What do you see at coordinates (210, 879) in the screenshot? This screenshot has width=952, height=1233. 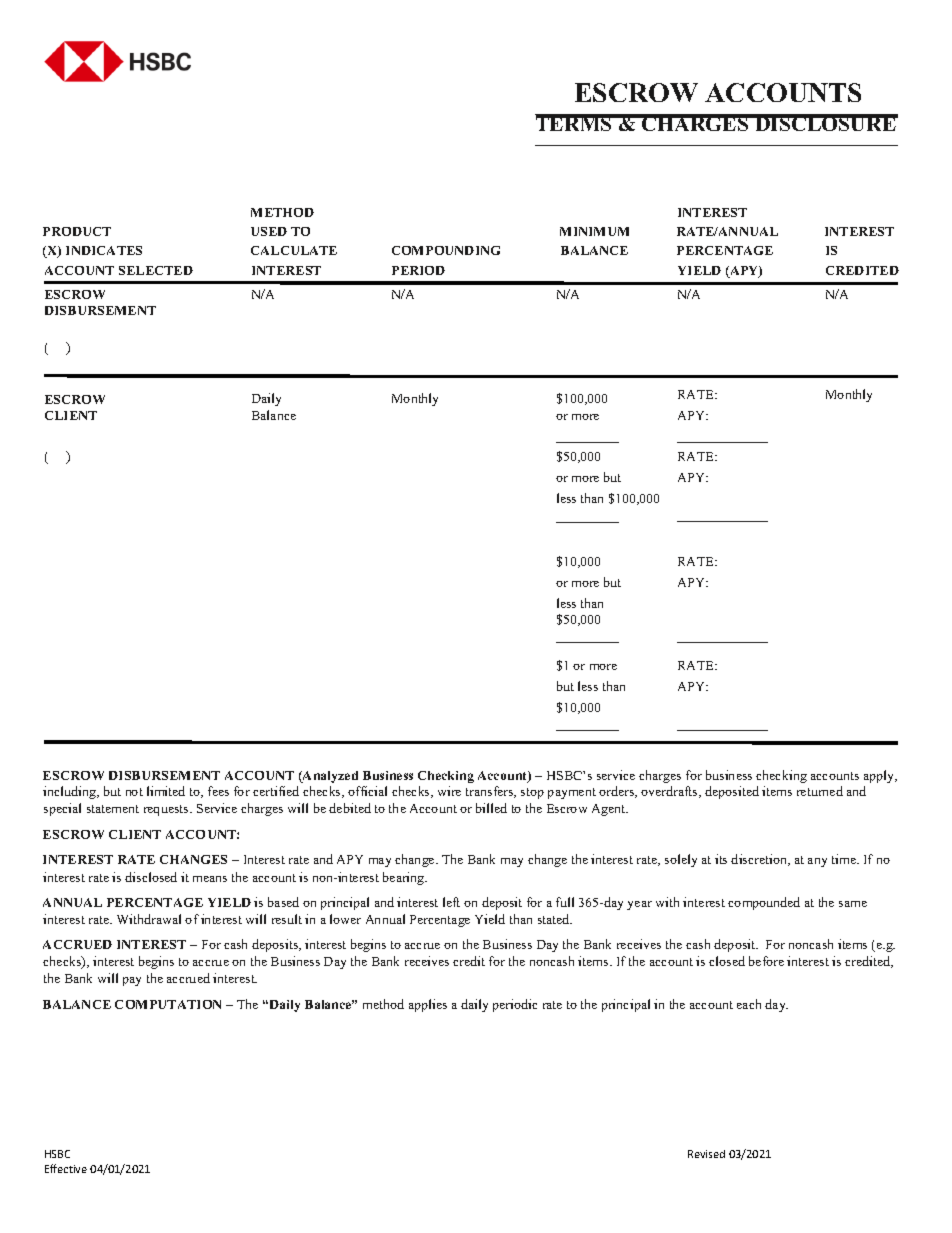 I see `means` at bounding box center [210, 879].
